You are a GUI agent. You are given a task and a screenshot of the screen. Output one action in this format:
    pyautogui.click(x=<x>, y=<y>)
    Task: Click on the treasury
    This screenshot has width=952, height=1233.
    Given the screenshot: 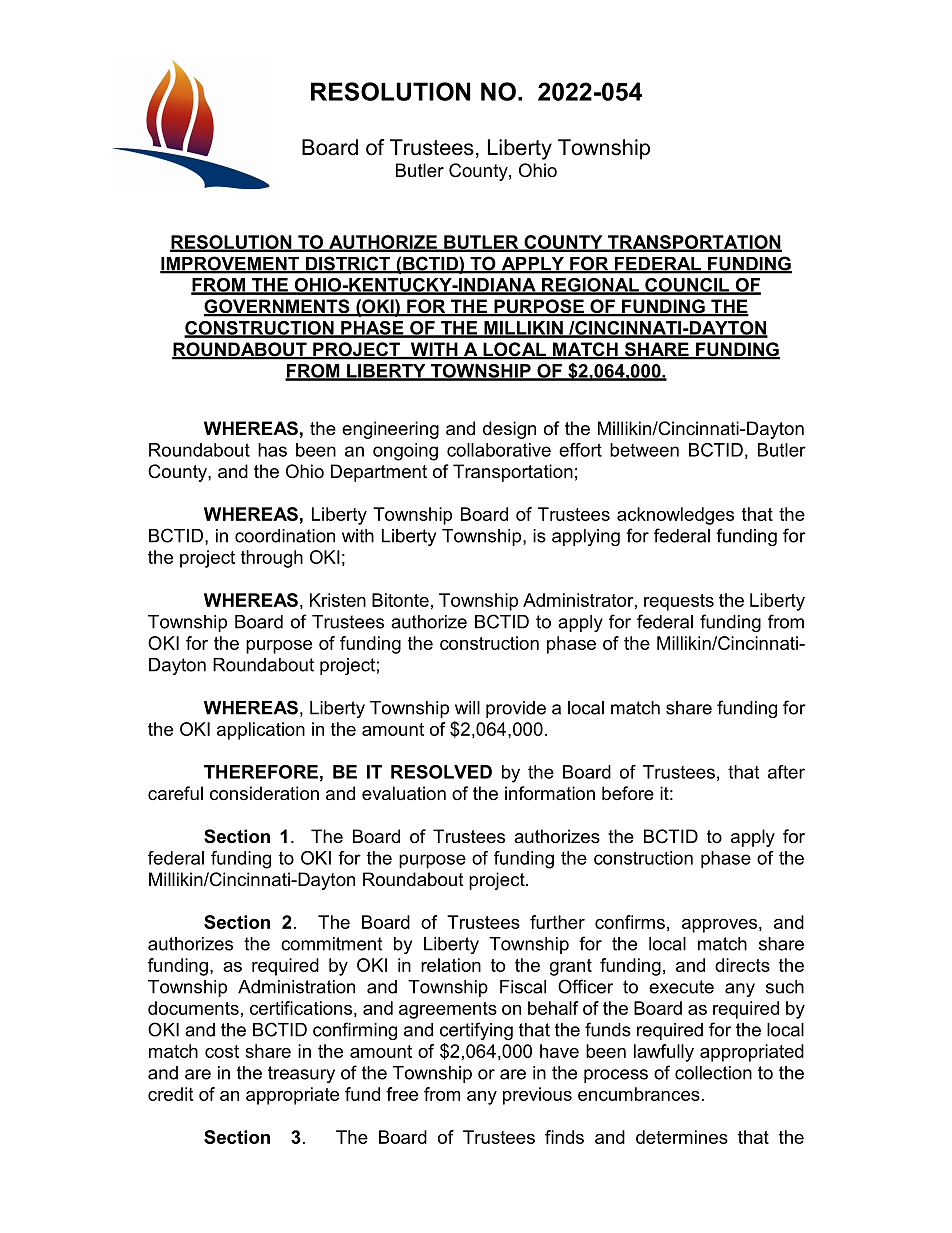 What is the action you would take?
    pyautogui.click(x=301, y=1074)
